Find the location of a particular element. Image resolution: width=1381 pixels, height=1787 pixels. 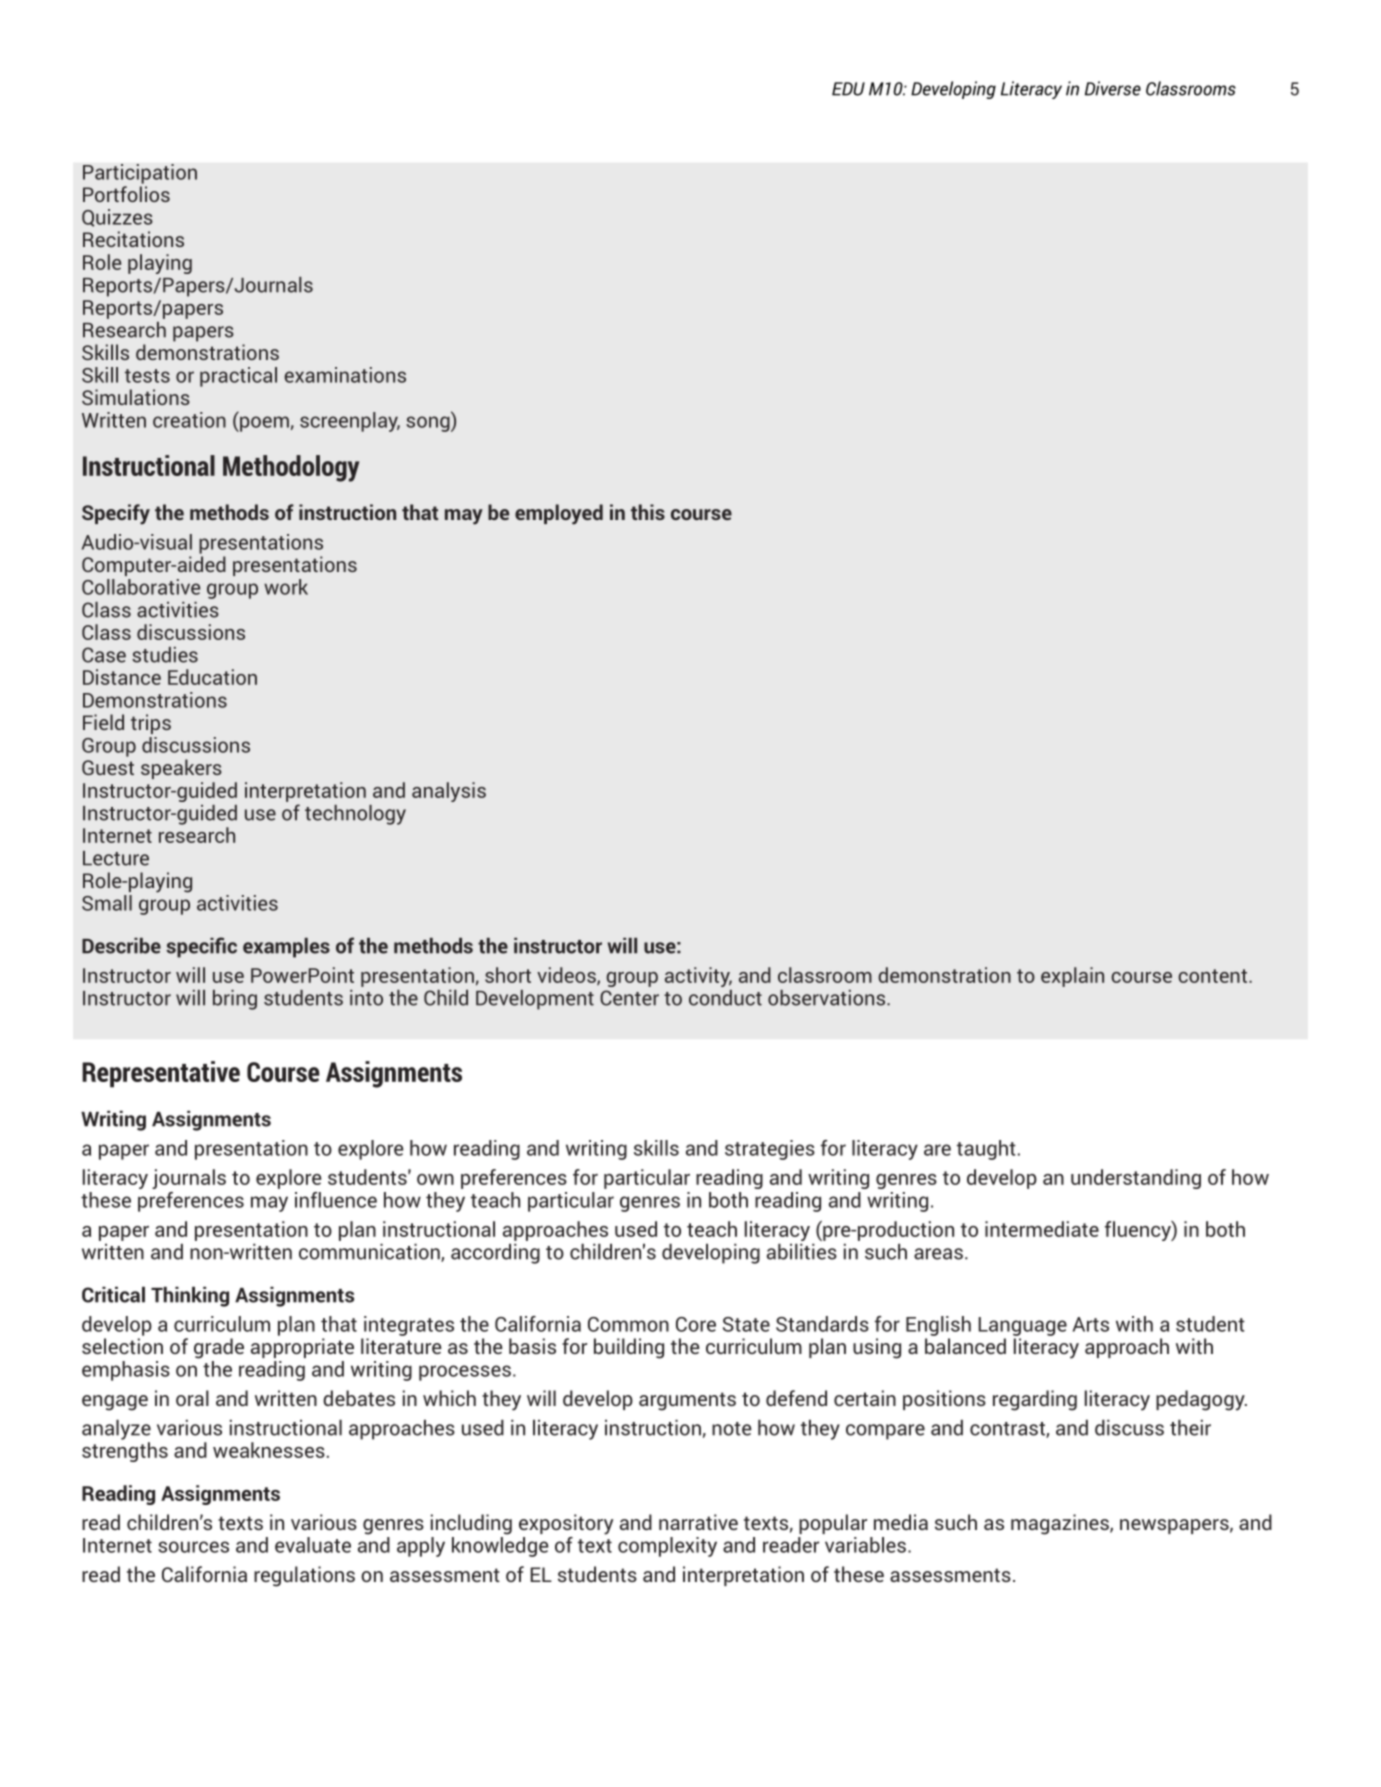

magazines is located at coordinates (1061, 1524).
